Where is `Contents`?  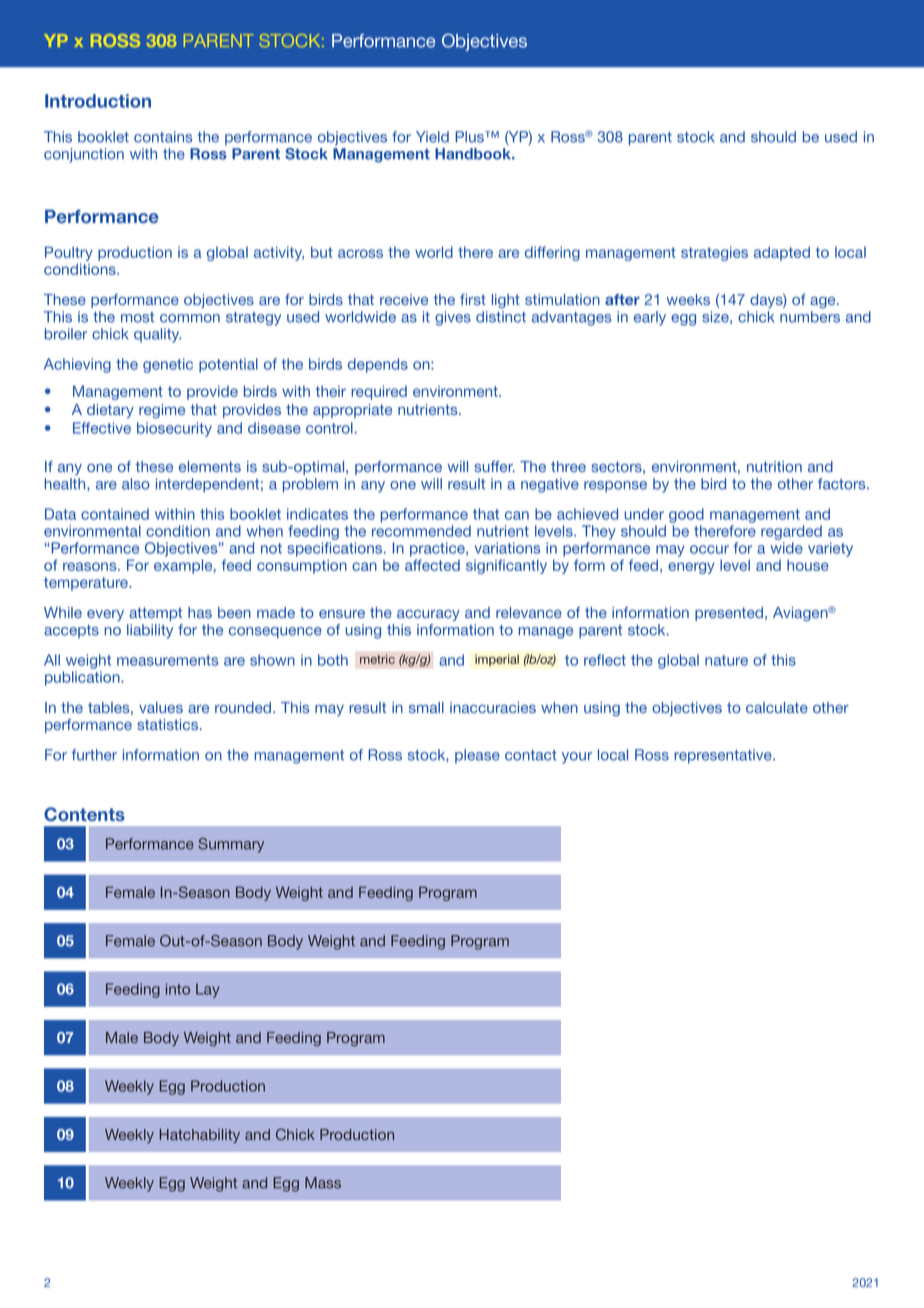 Contents is located at coordinates (84, 814).
